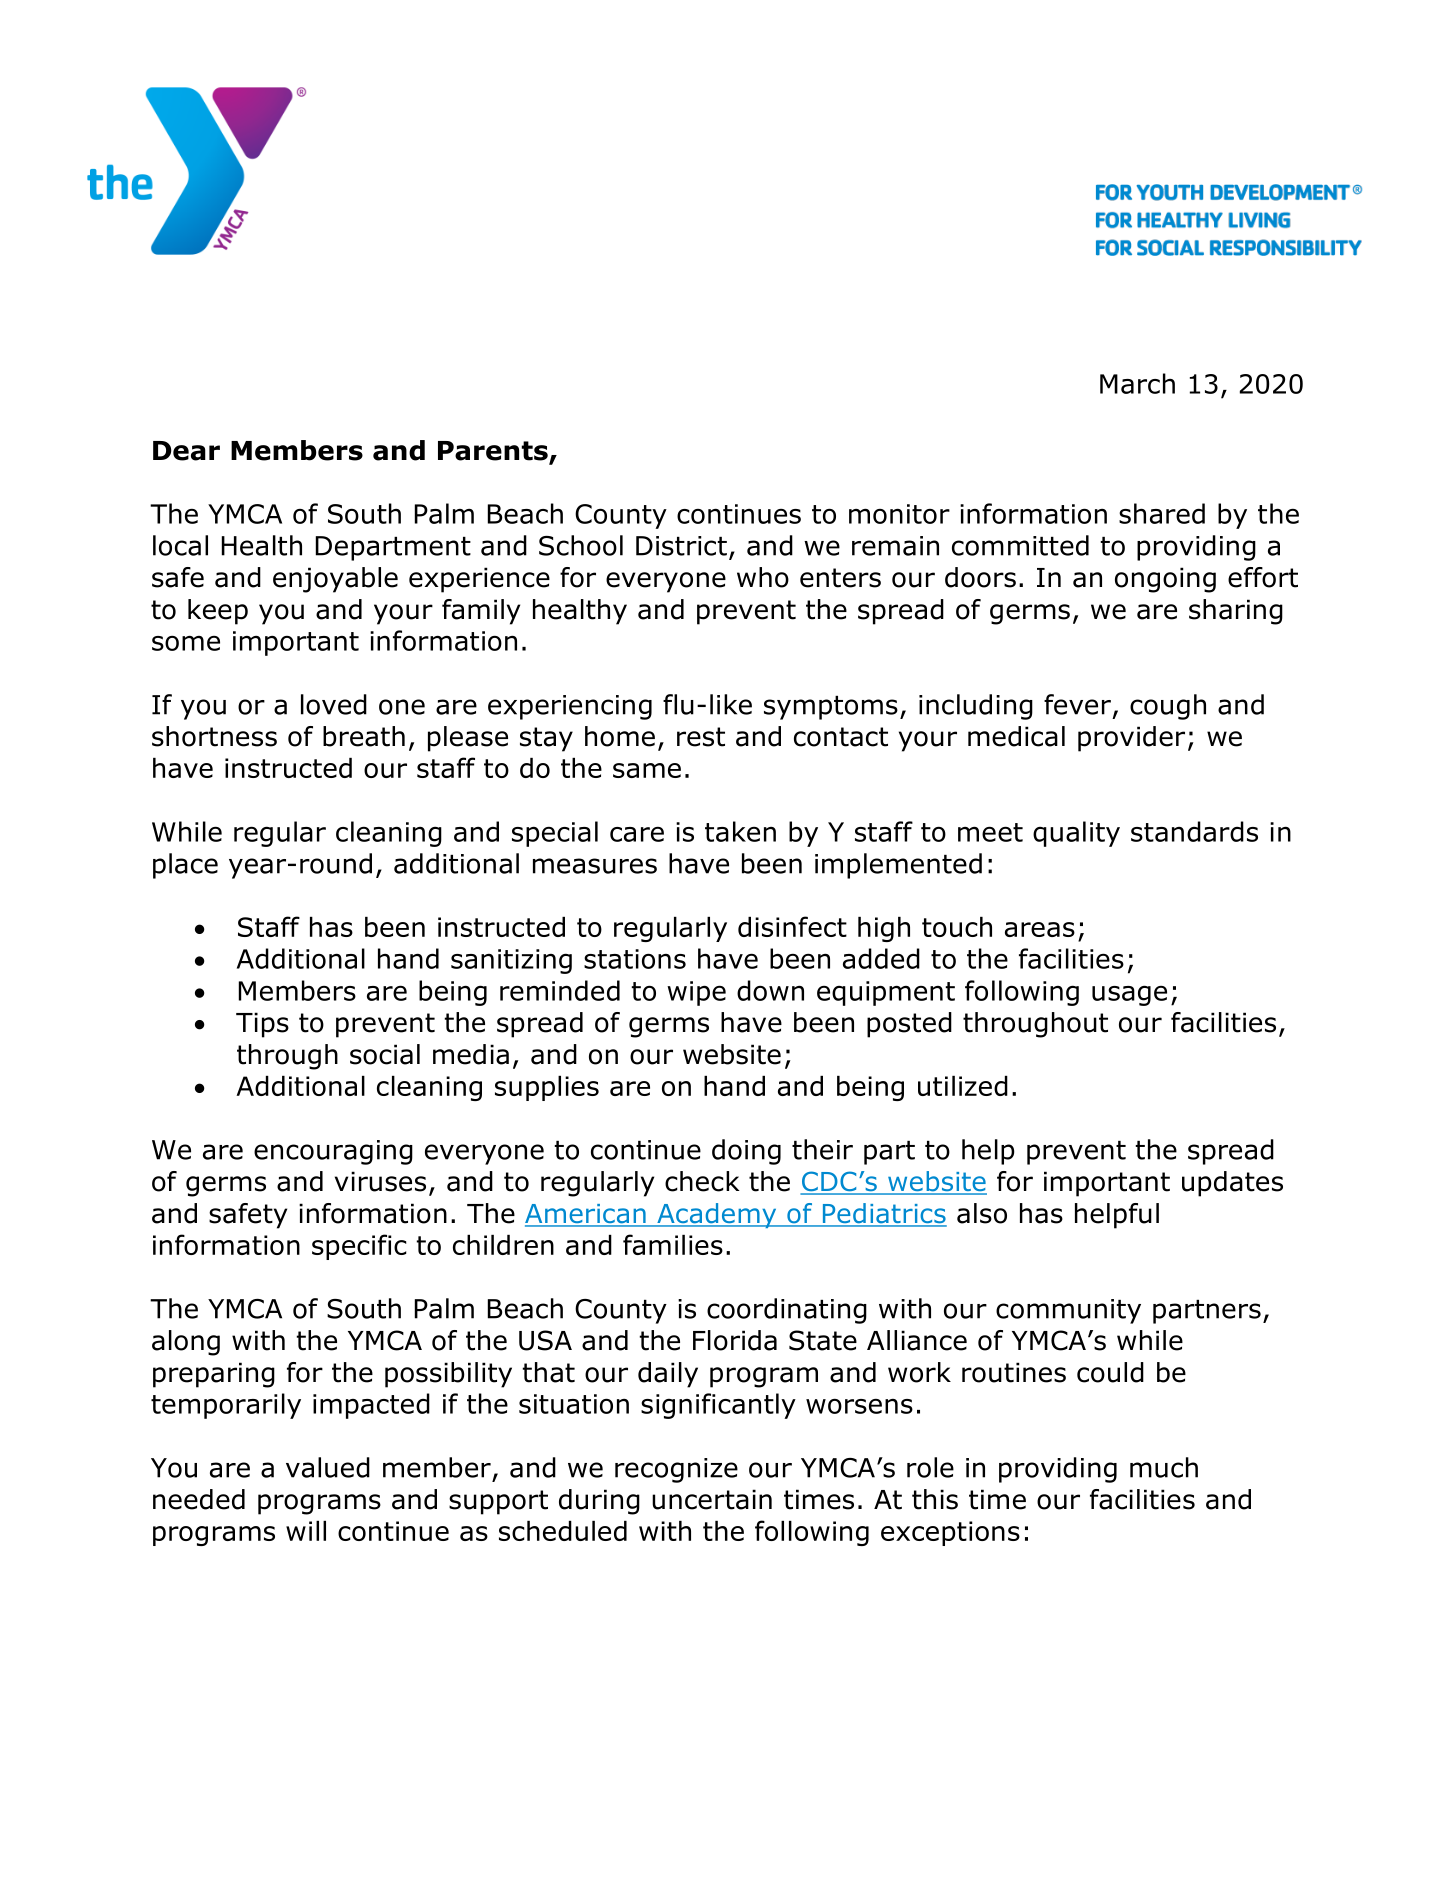  Describe the element at coordinates (1137, 383) in the screenshot. I see `March` at that location.
